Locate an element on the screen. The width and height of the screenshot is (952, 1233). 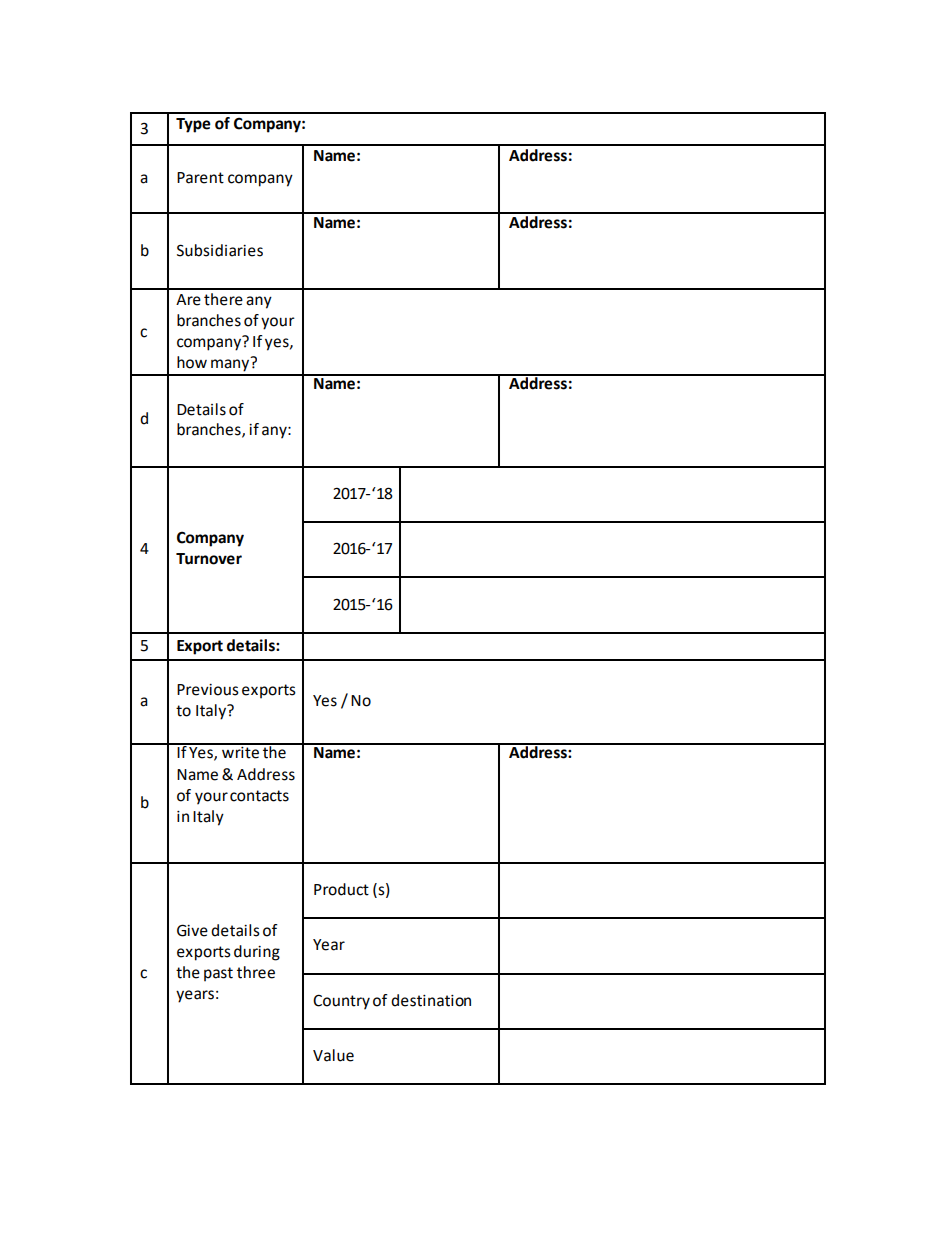
Parent is located at coordinates (200, 178).
